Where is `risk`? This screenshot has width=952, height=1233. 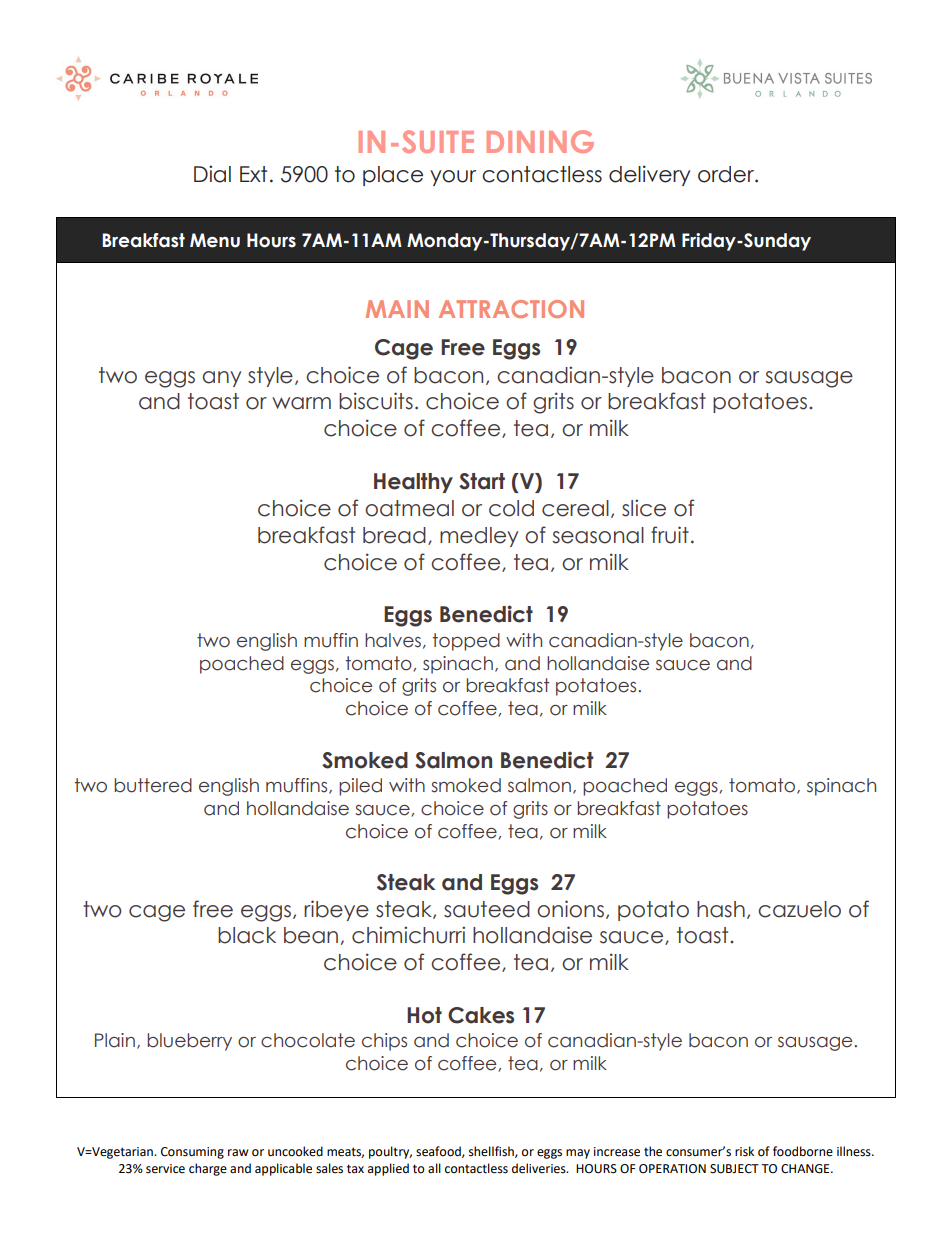
risk is located at coordinates (744, 1151).
